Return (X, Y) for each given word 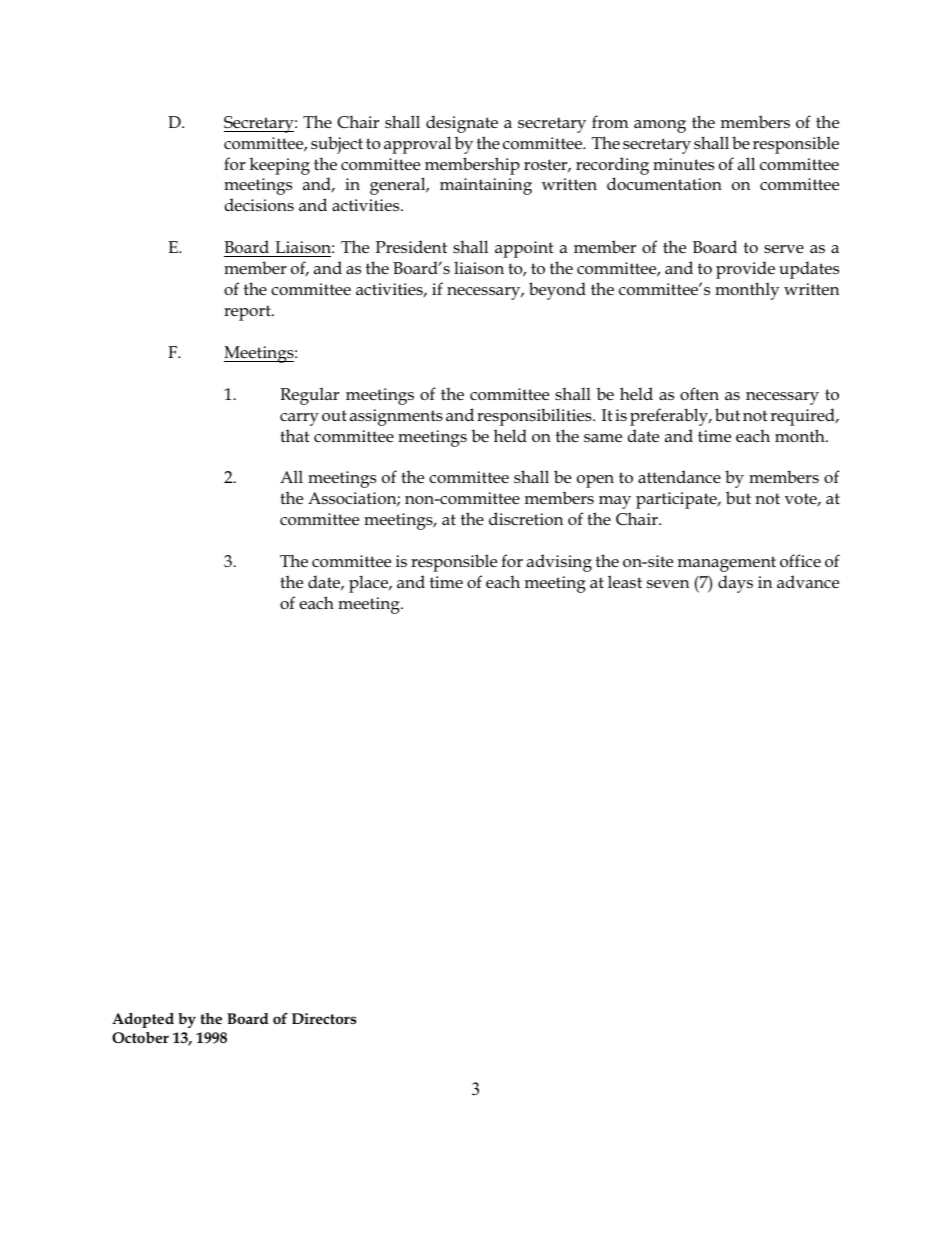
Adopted (143, 1020)
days (735, 584)
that (294, 435)
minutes (683, 164)
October (140, 1037)
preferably (670, 417)
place (369, 584)
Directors (324, 1018)
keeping (279, 166)
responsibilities (535, 417)
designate (462, 124)
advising (559, 563)
